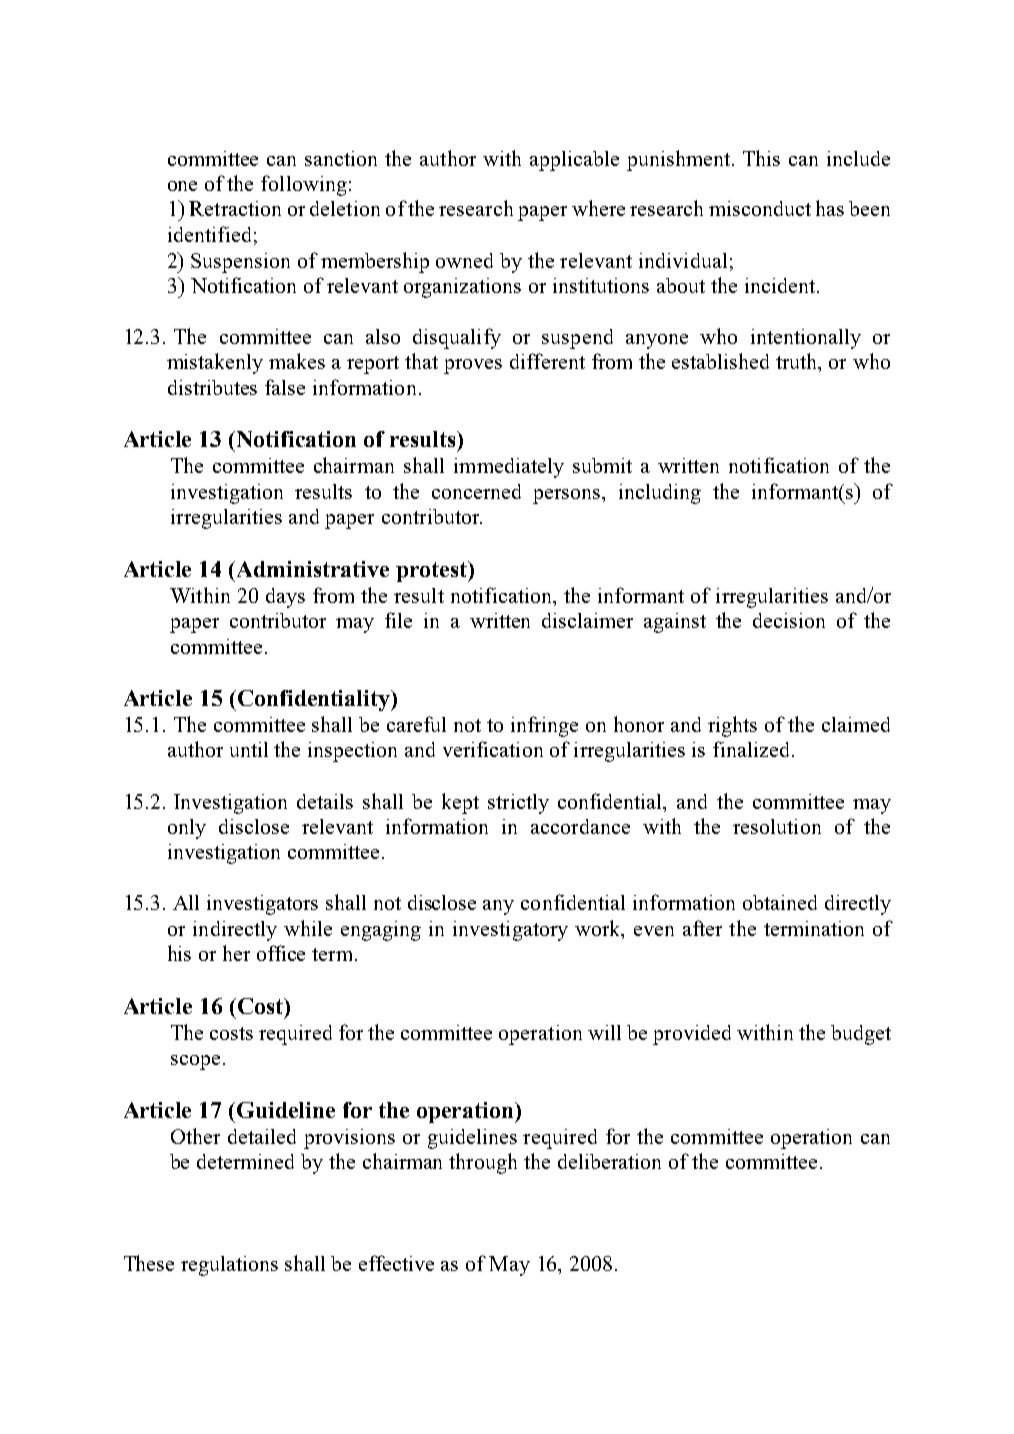  What do you see at coordinates (509, 468) in the image?
I see `immediately` at bounding box center [509, 468].
